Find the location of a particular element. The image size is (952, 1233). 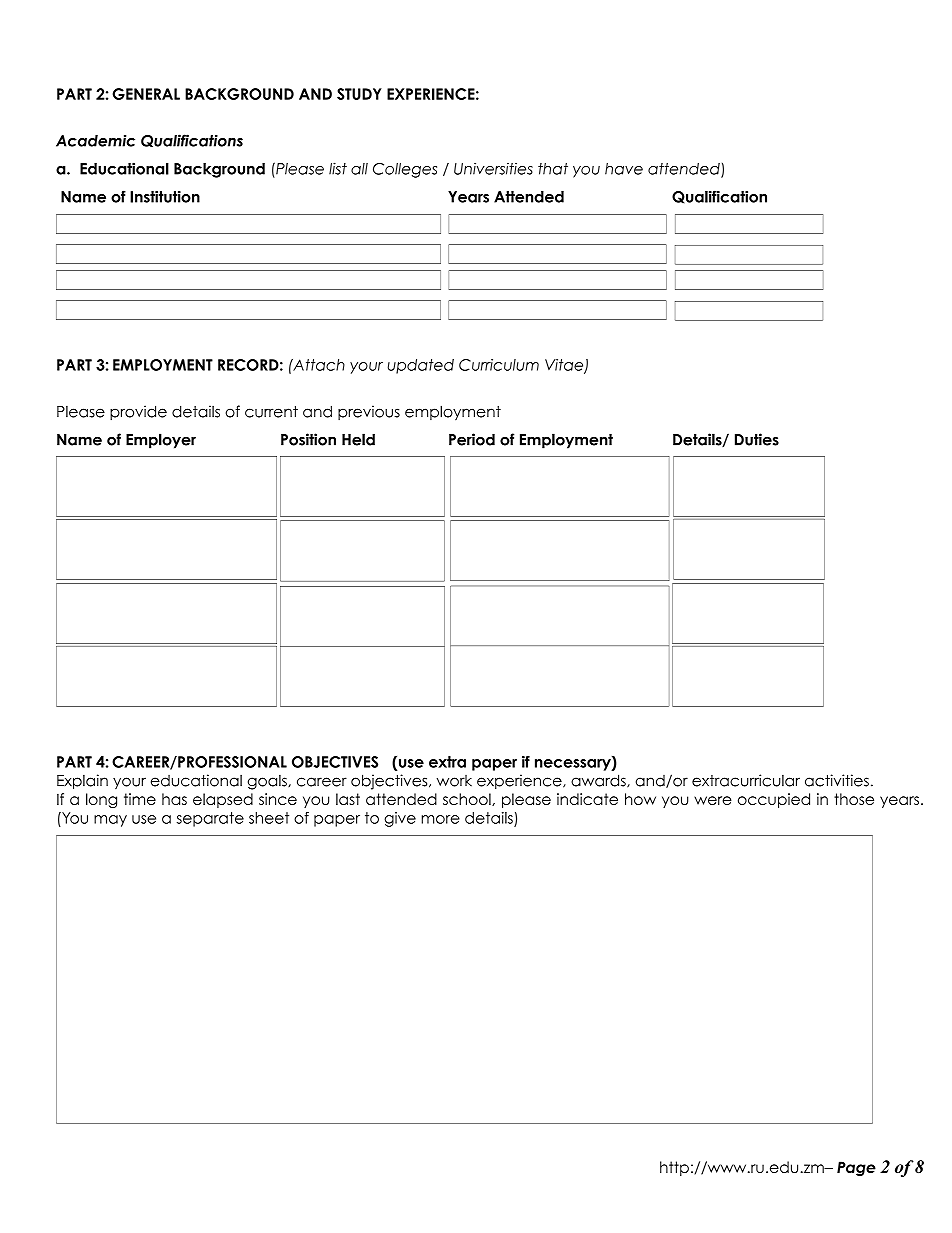

separate is located at coordinates (210, 819).
